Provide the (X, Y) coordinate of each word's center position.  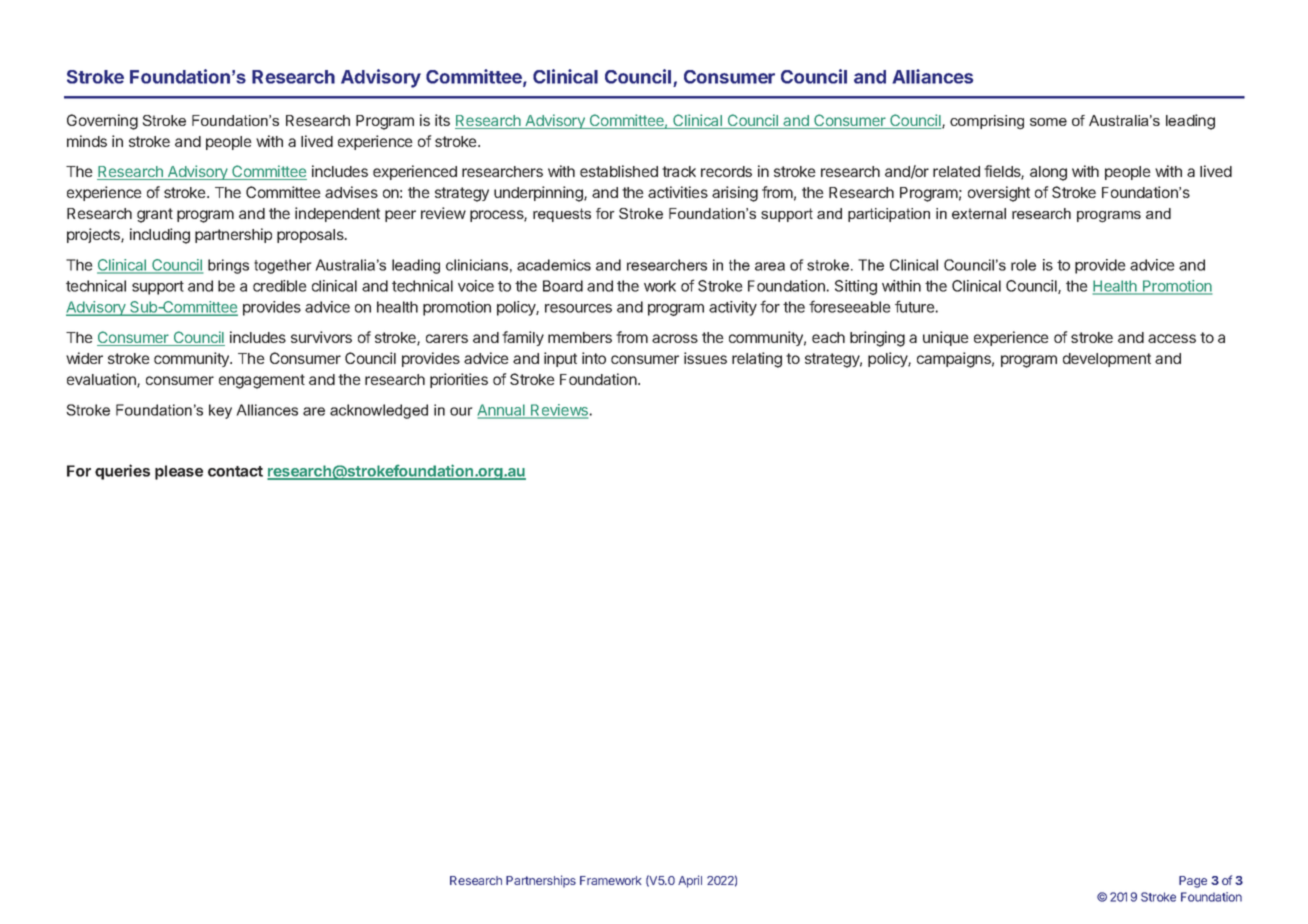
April (690, 881)
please (179, 472)
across (675, 338)
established (619, 171)
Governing (102, 122)
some (1048, 122)
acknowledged (379, 411)
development (1107, 360)
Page (1193, 882)
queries (122, 472)
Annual (502, 411)
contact (235, 471)
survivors (321, 337)
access (1172, 338)
